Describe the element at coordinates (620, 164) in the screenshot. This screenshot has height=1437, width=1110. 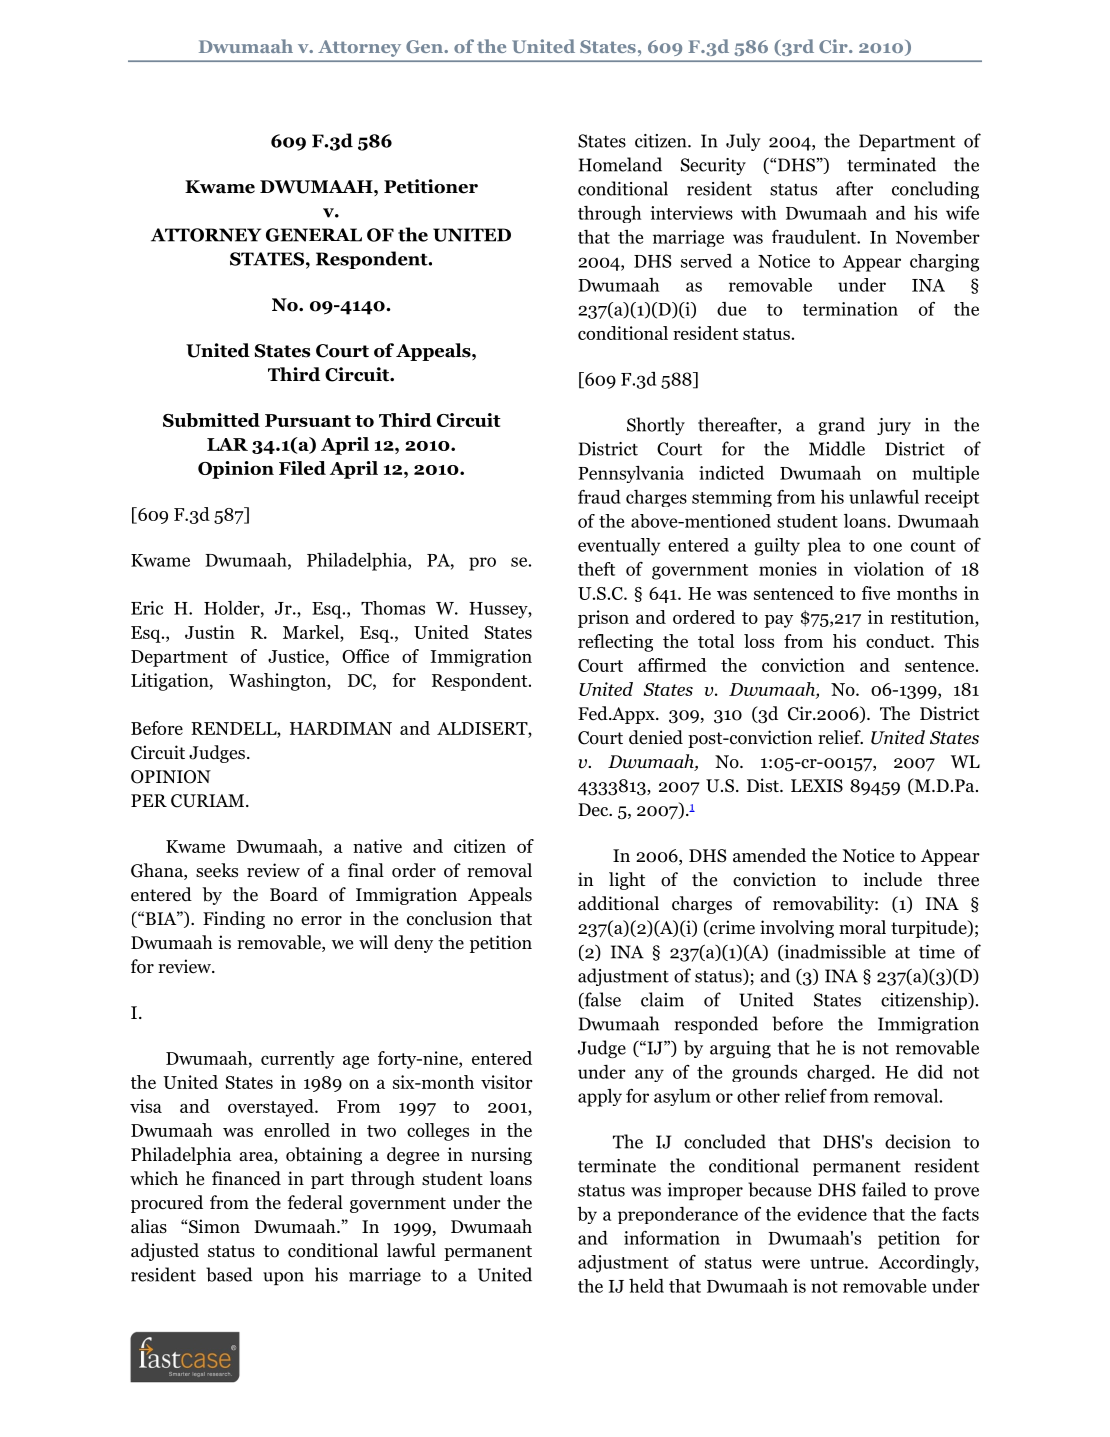
I see `Homeland` at that location.
